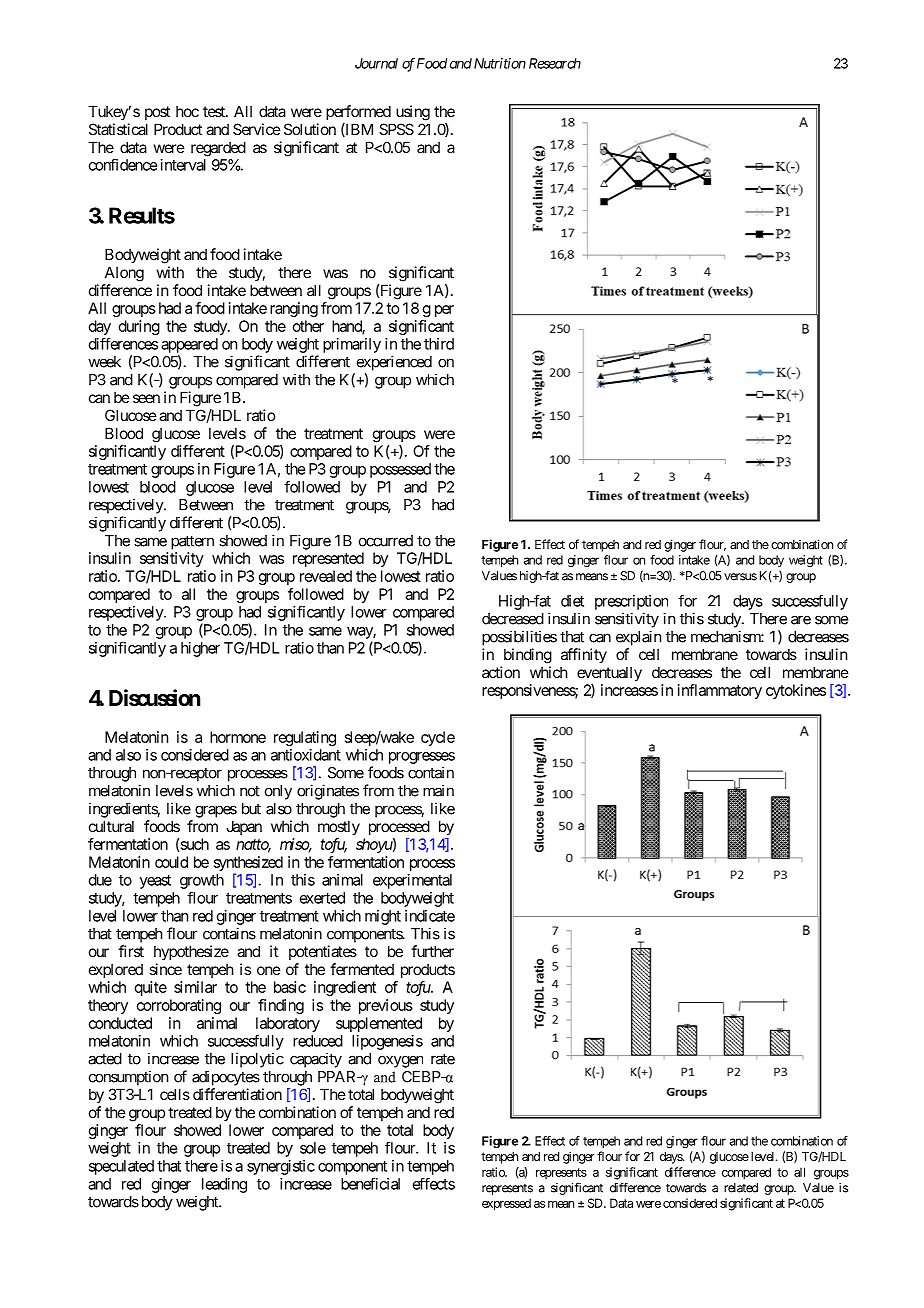  Describe the element at coordinates (413, 113) in the page. I see `using` at that location.
